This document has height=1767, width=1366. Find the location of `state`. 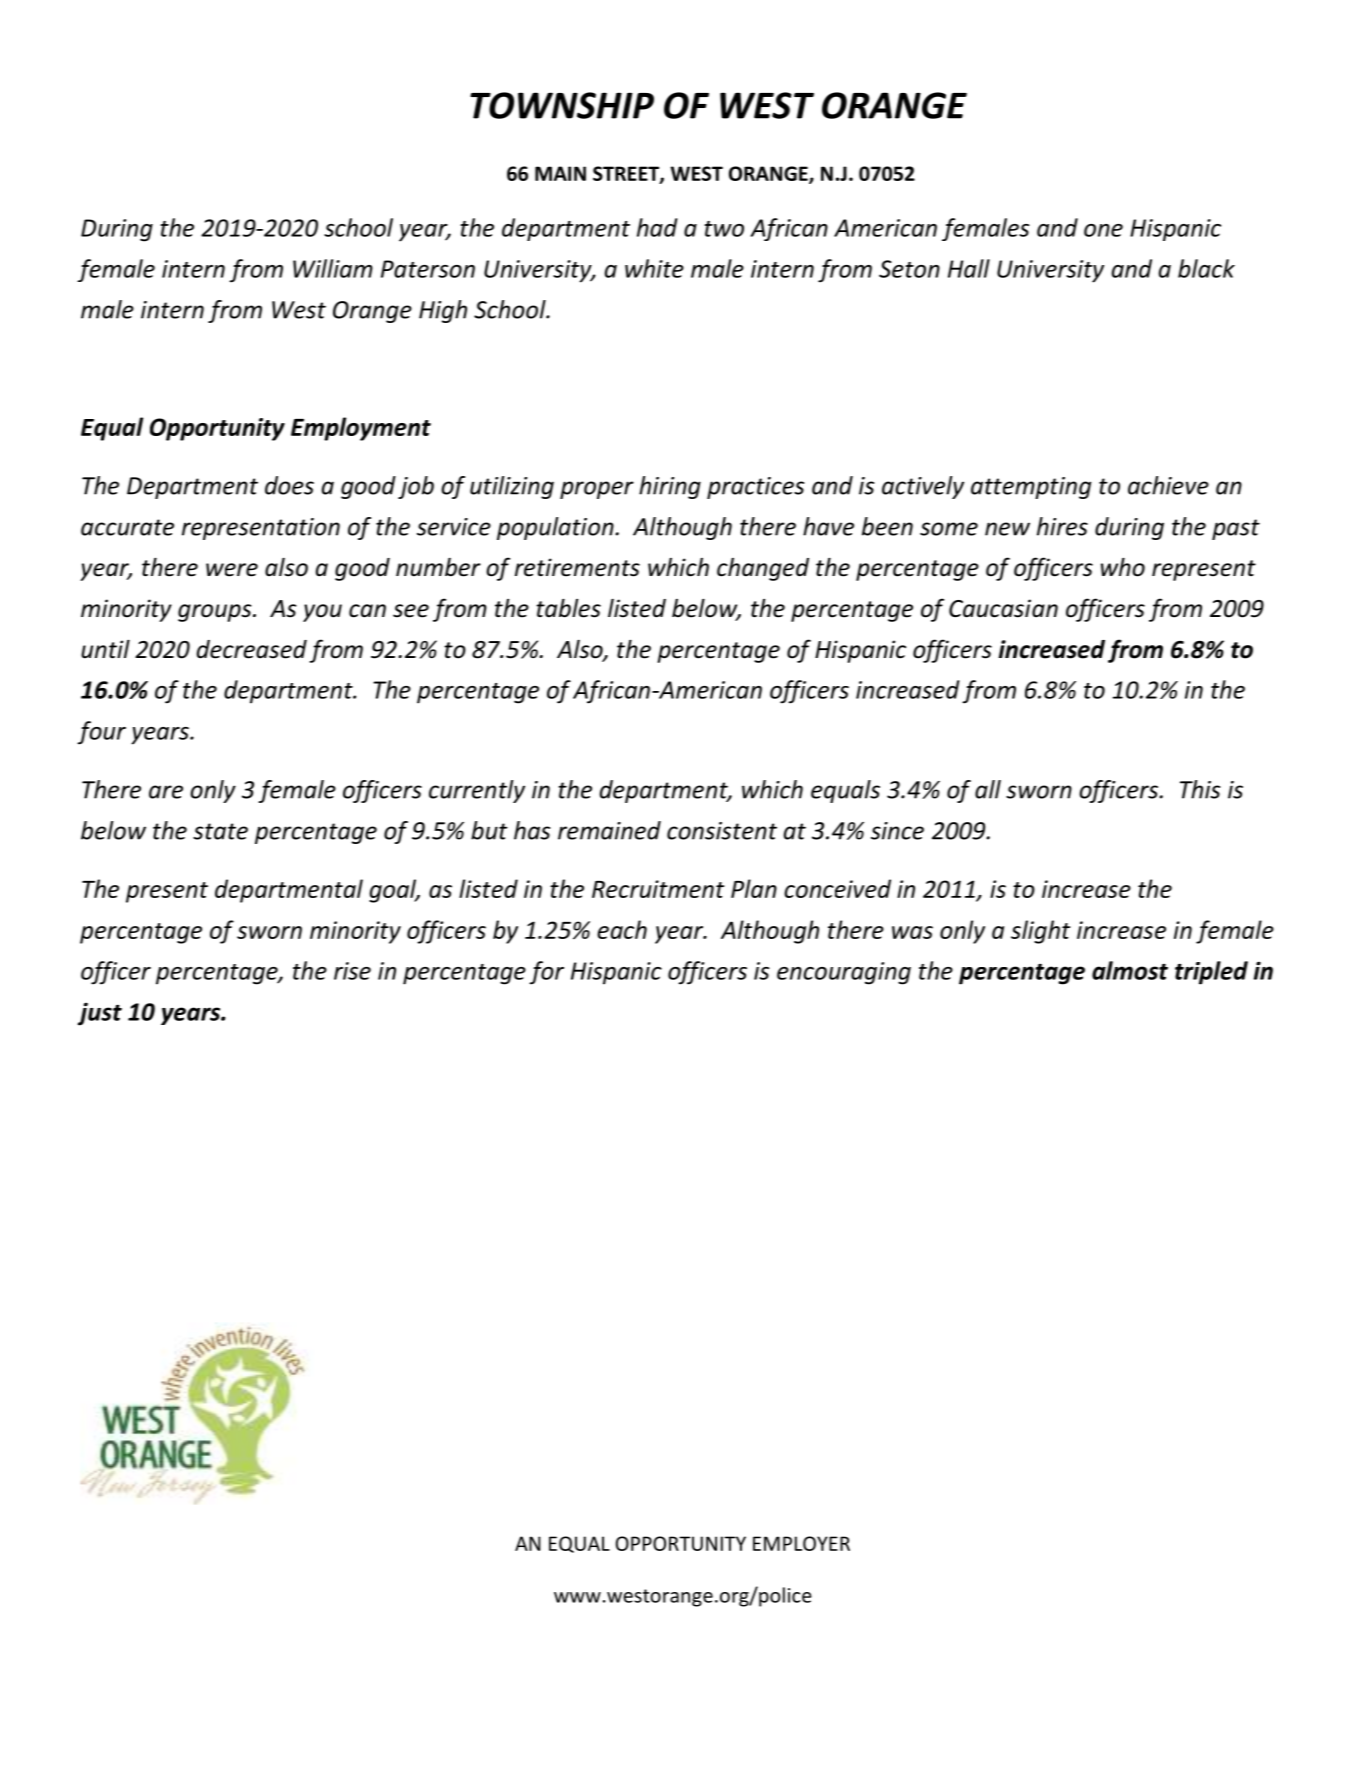

state is located at coordinates (220, 831).
